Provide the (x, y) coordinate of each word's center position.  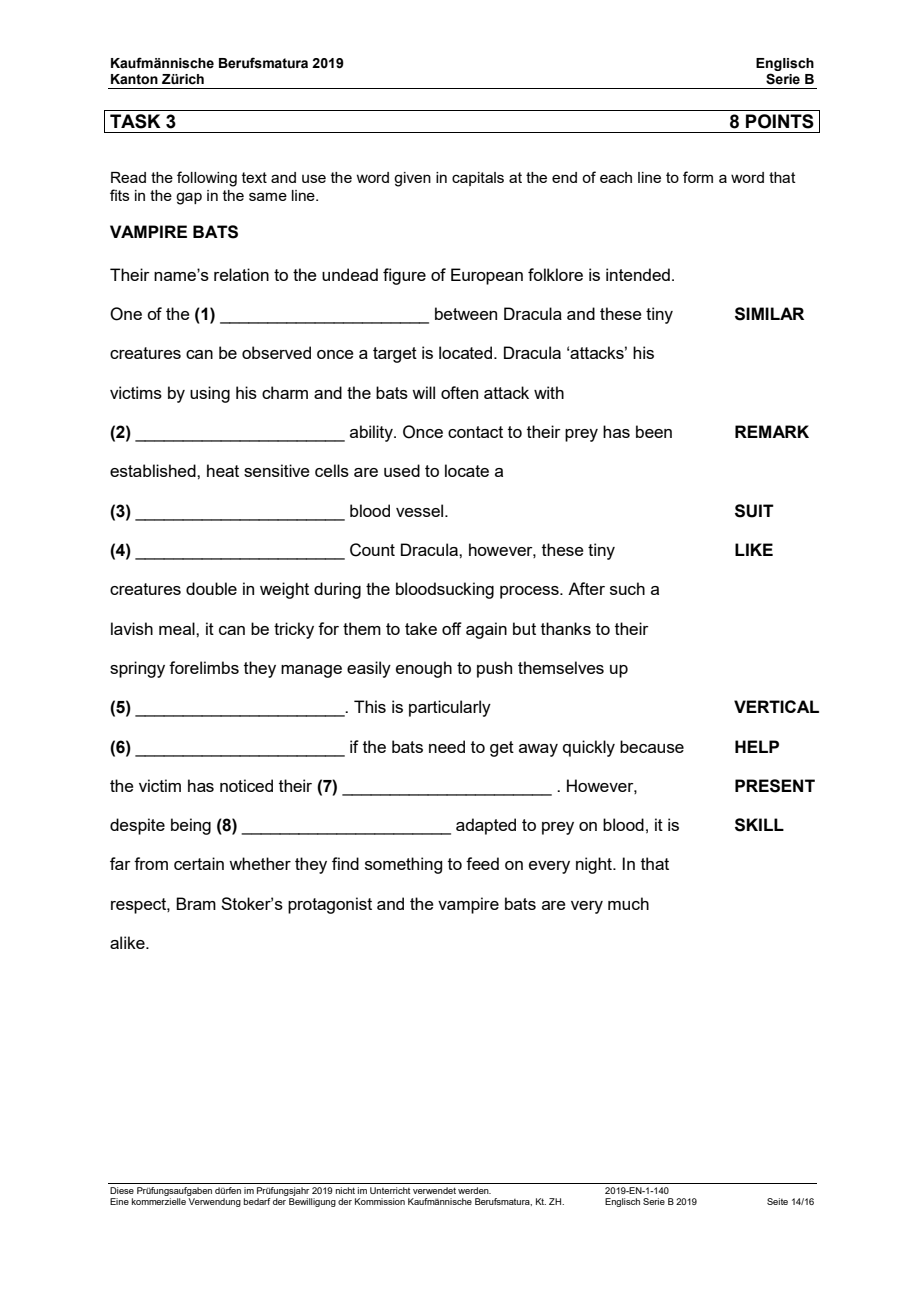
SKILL (759, 825)
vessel (421, 510)
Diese (122, 1190)
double (211, 588)
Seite (777, 1201)
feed (482, 863)
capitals (478, 179)
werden (474, 1190)
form (698, 177)
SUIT (754, 511)
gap (189, 198)
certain (199, 863)
